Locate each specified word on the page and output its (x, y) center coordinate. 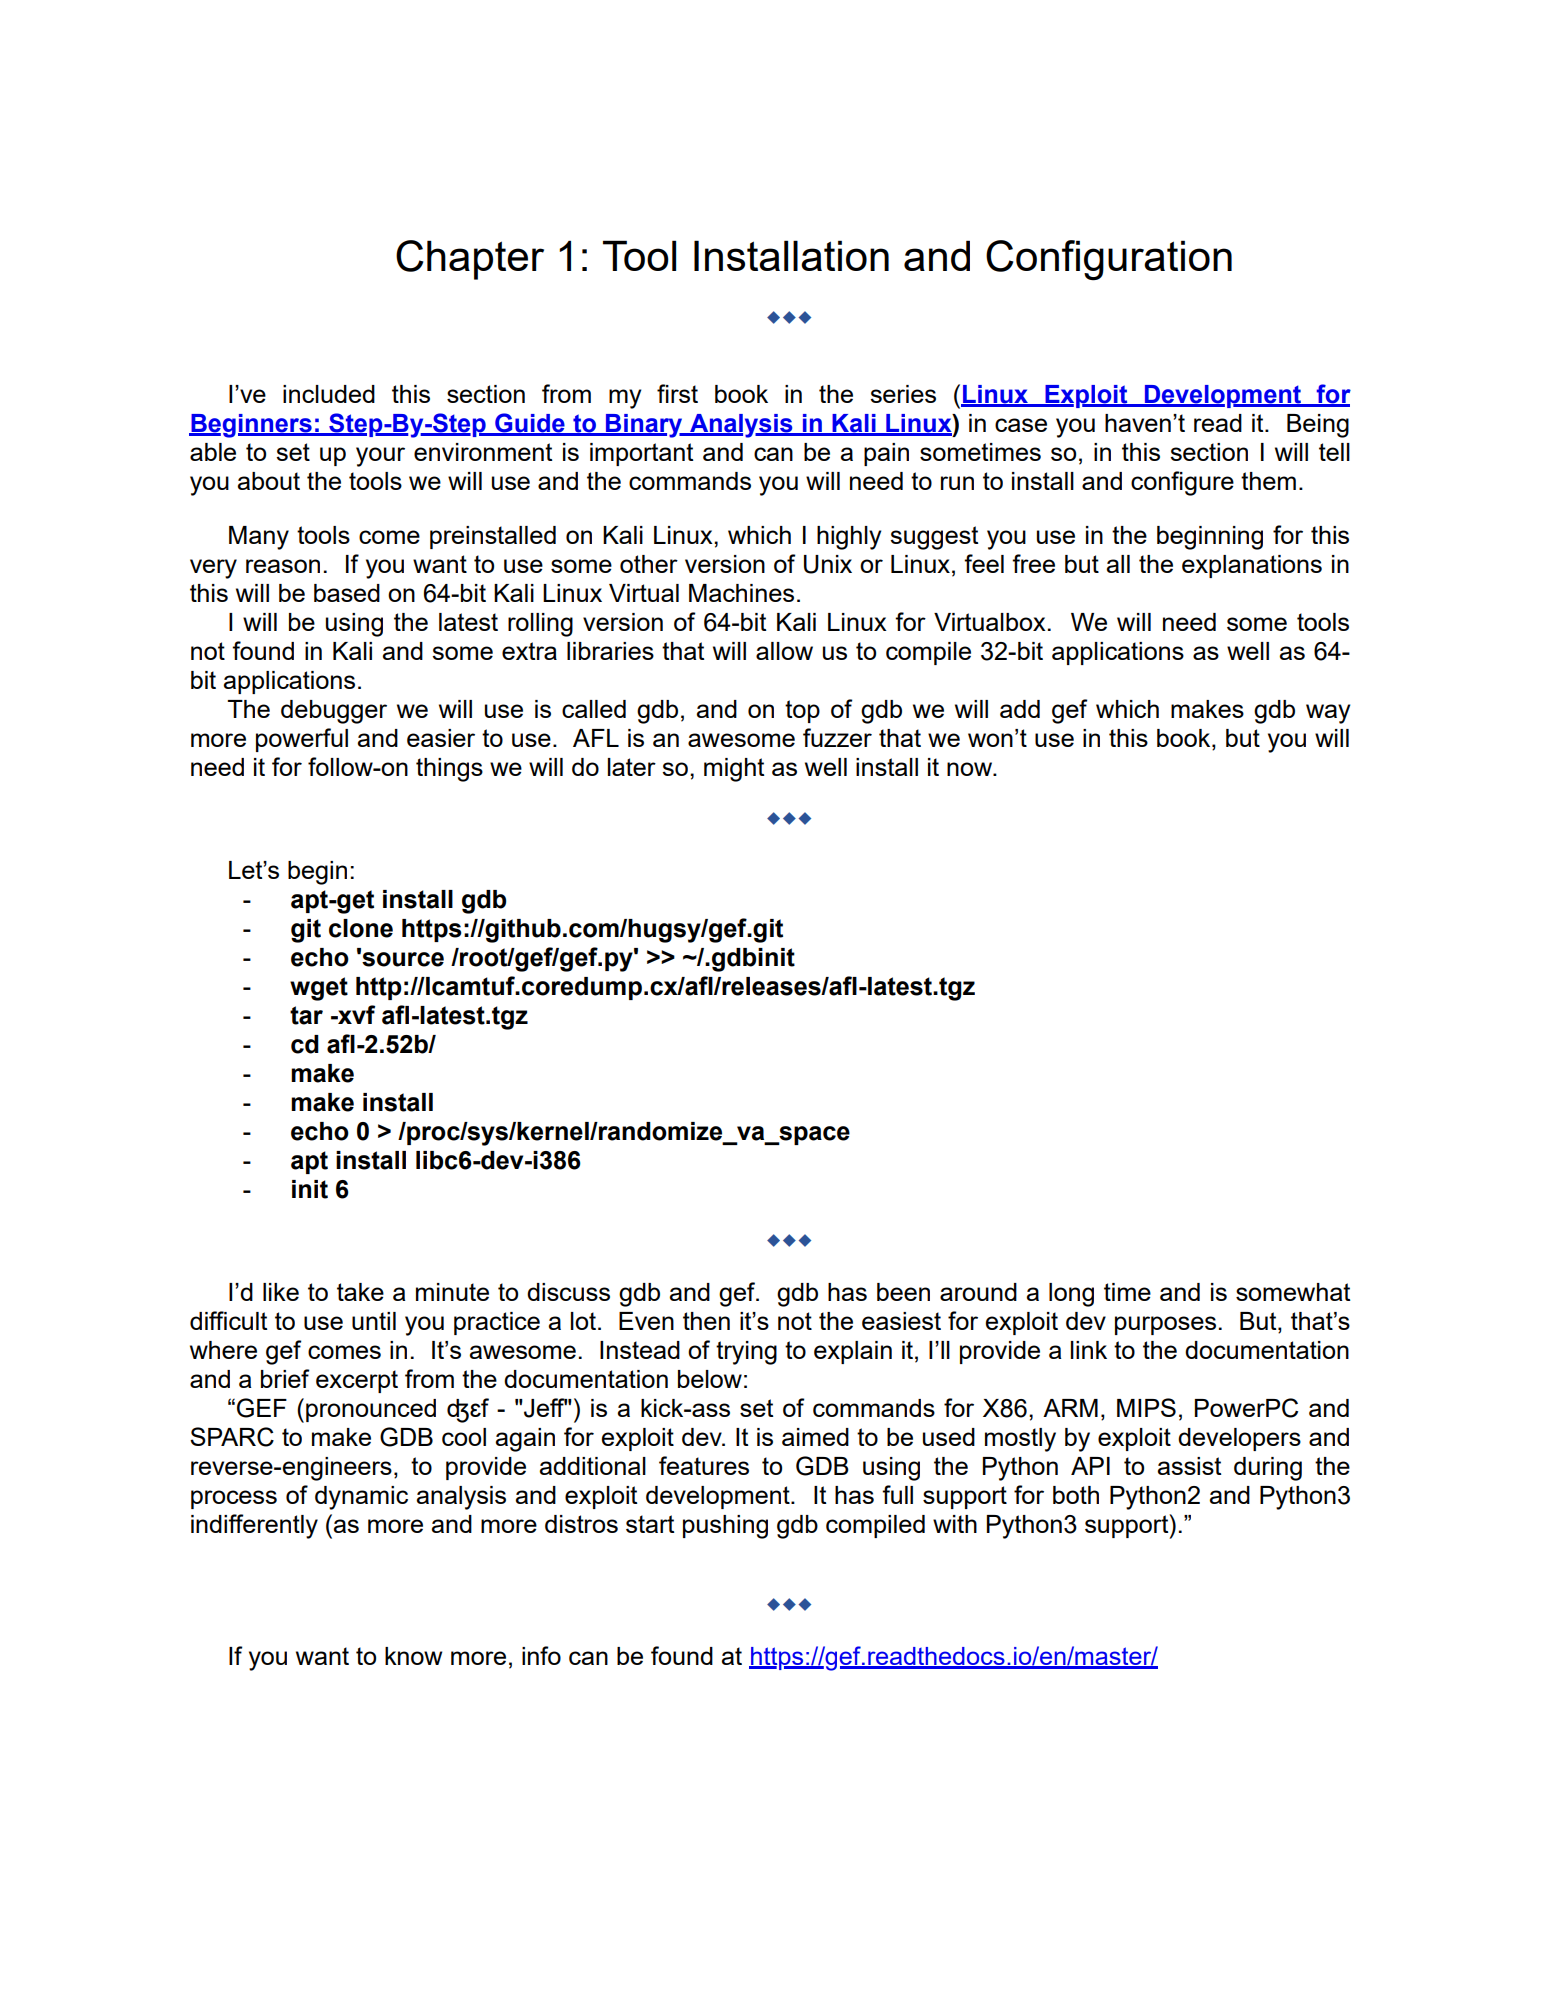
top (802, 711)
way (1328, 714)
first (677, 393)
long (1071, 1295)
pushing (725, 1527)
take (360, 1292)
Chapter (470, 260)
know (413, 1656)
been (903, 1292)
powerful (302, 740)
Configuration (1109, 260)
